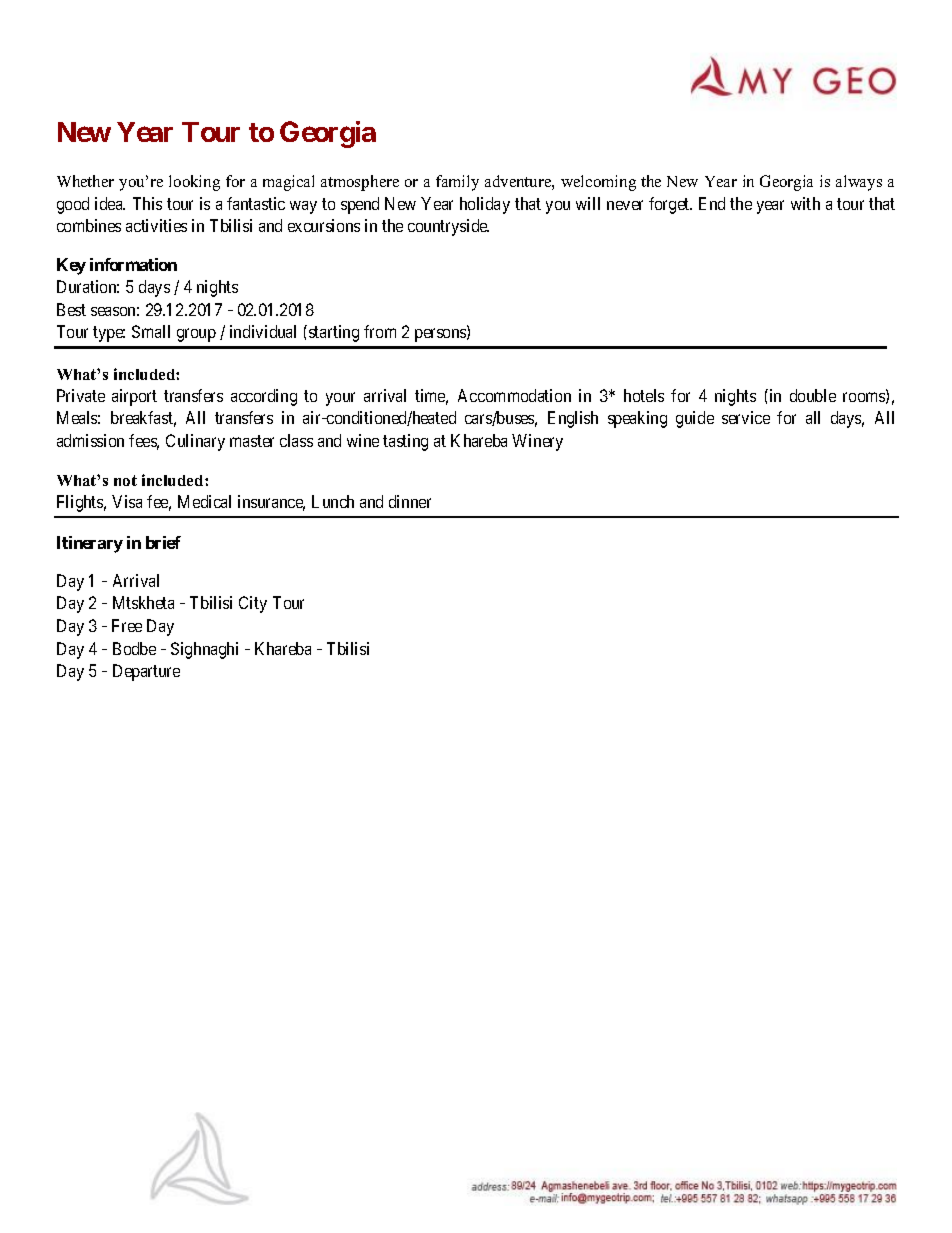 This page has height=1233, width=952. Describe the element at coordinates (485, 205) in the page. I see `holiday` at that location.
